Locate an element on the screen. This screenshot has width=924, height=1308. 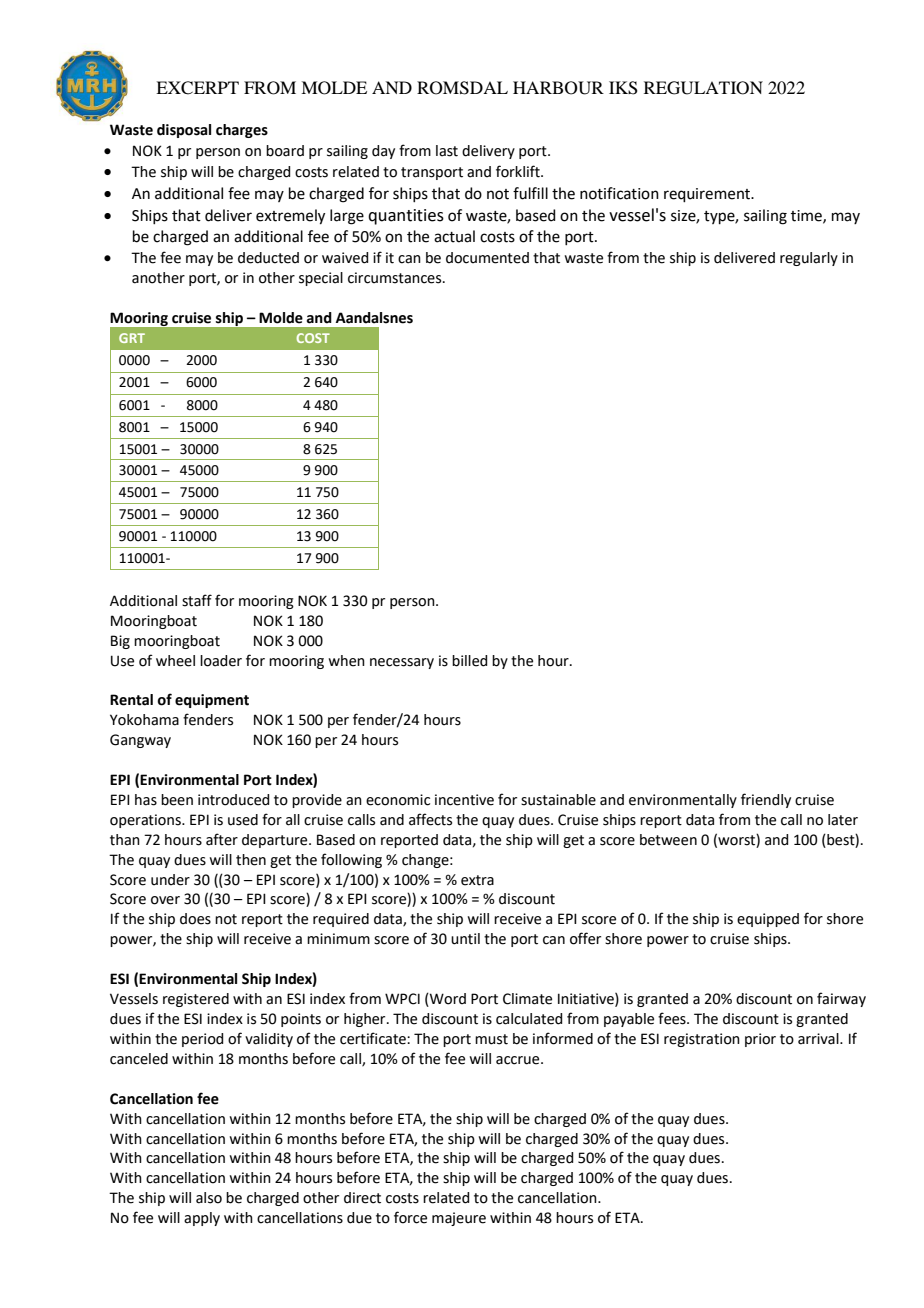
loader is located at coordinates (221, 661).
